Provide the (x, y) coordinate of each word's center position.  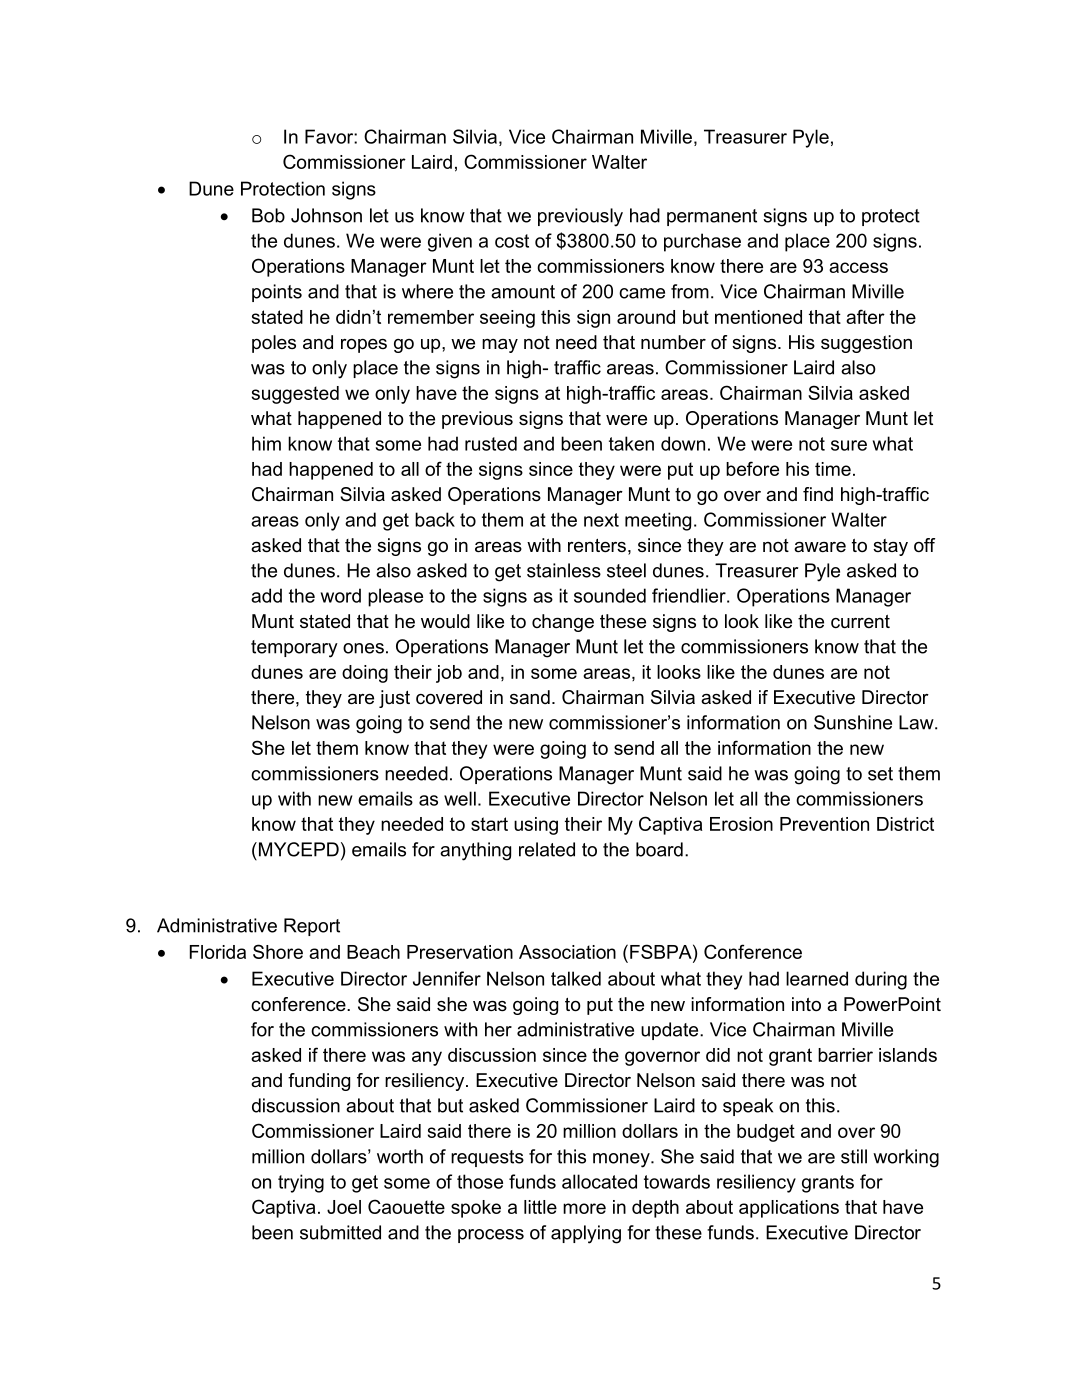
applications (789, 1209)
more (584, 1208)
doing (365, 674)
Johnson (326, 215)
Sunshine (853, 722)
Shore (278, 951)
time (833, 469)
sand (530, 697)
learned (817, 978)
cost (512, 241)
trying (301, 1183)
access (858, 267)
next (601, 520)
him (266, 443)
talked (576, 978)
